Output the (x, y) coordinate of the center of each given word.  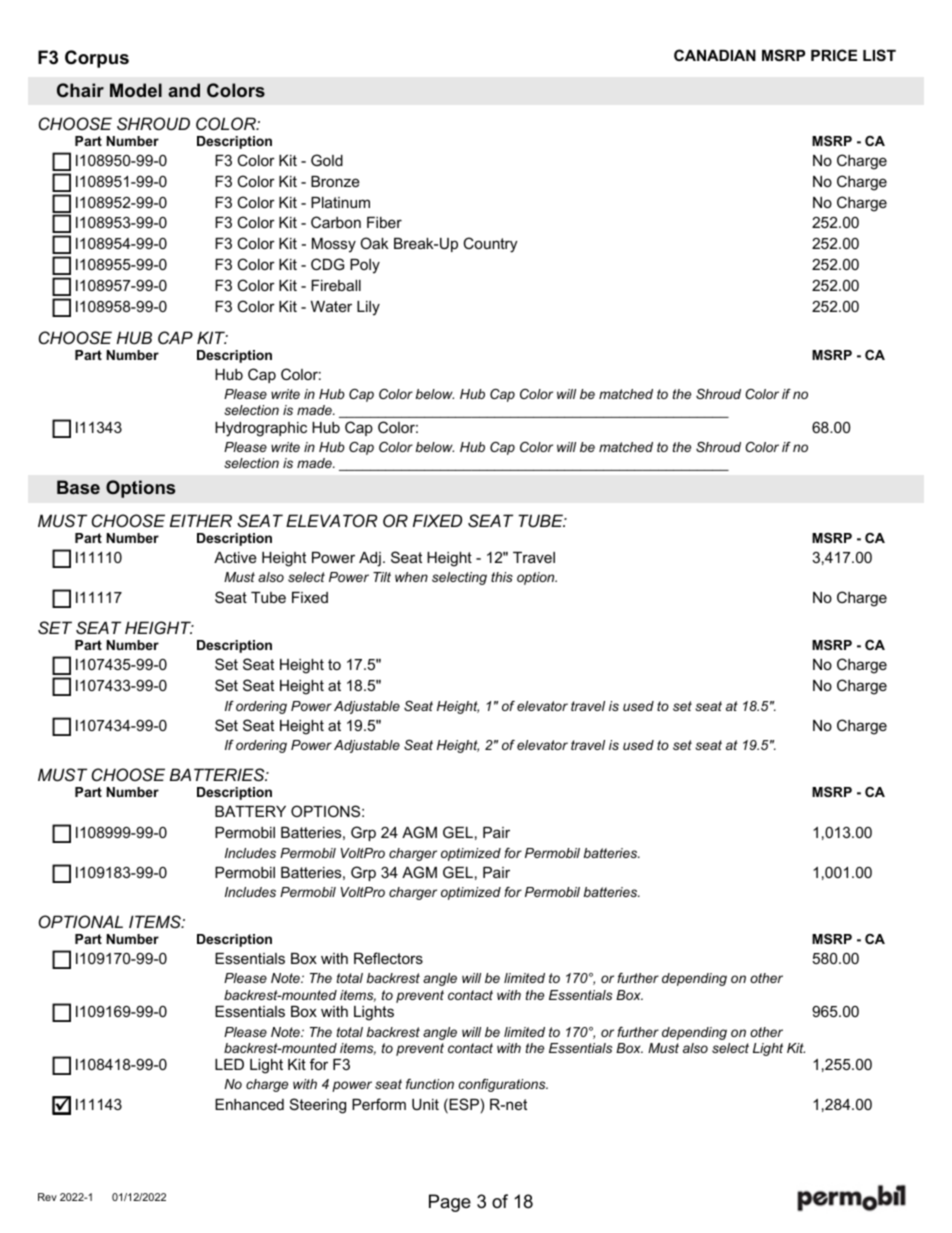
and (184, 90)
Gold (327, 160)
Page (450, 1203)
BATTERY (250, 811)
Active (235, 557)
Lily (368, 308)
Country (490, 245)
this (502, 577)
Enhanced (249, 1104)
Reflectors (388, 958)
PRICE (834, 55)
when (411, 577)
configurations (503, 1085)
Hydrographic (261, 429)
